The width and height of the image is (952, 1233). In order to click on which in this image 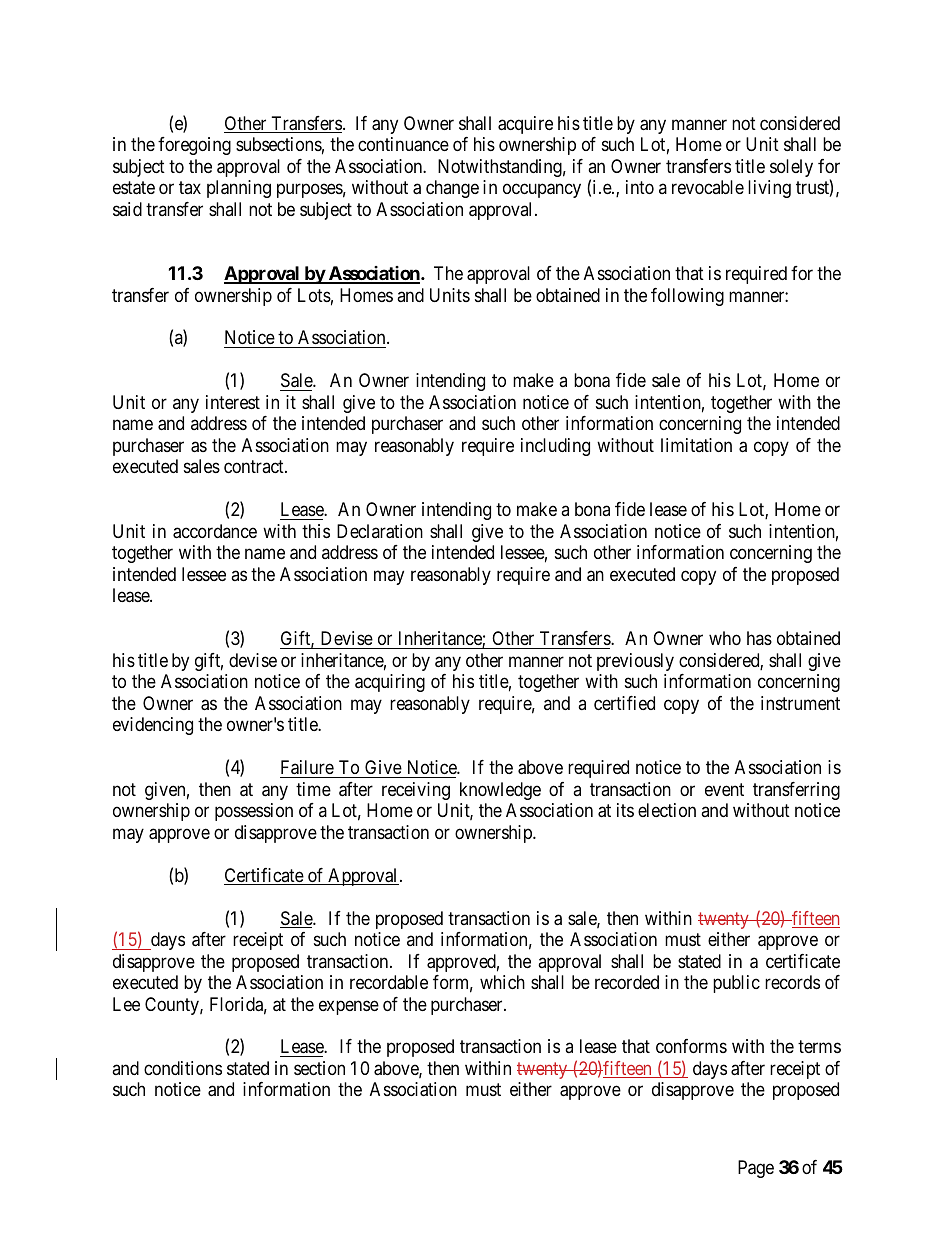, I will do `click(502, 982)`.
